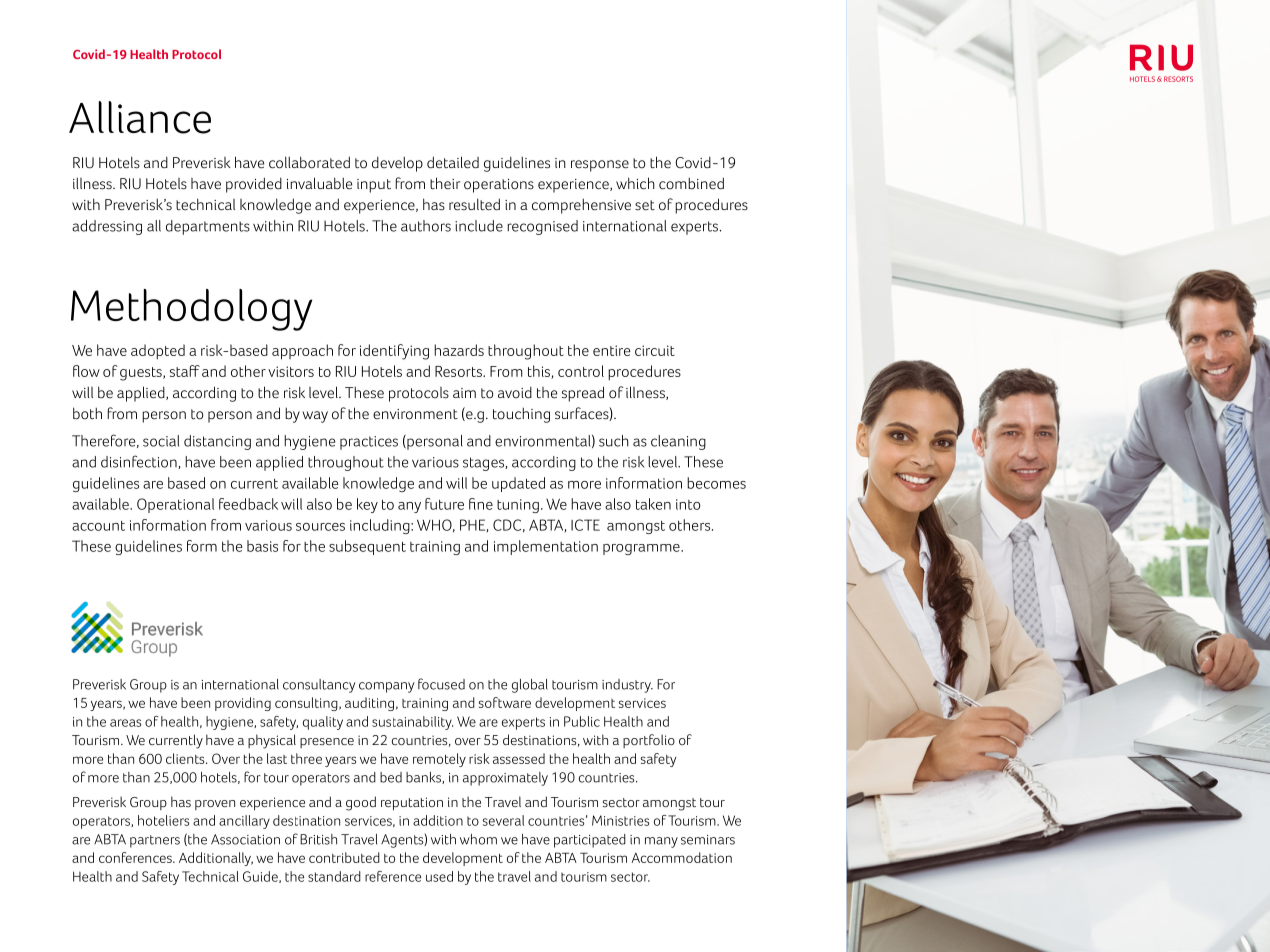  Describe the element at coordinates (155, 841) in the screenshot. I see `partners` at that location.
